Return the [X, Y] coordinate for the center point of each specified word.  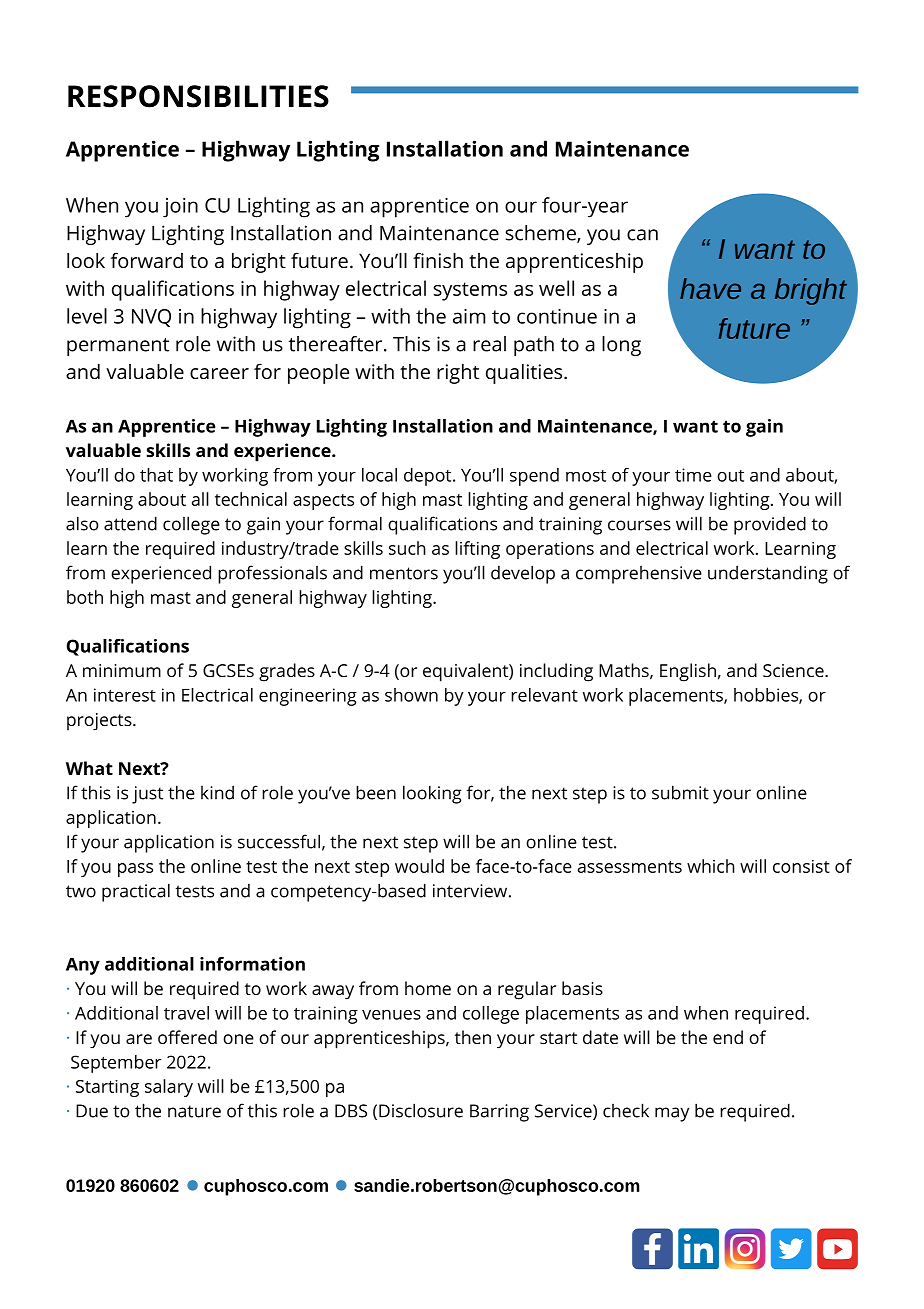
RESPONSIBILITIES [198, 96]
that [156, 475]
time [693, 475]
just [147, 795]
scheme [542, 234]
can [642, 235]
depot [429, 477]
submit [680, 792]
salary [169, 1088]
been [376, 792]
